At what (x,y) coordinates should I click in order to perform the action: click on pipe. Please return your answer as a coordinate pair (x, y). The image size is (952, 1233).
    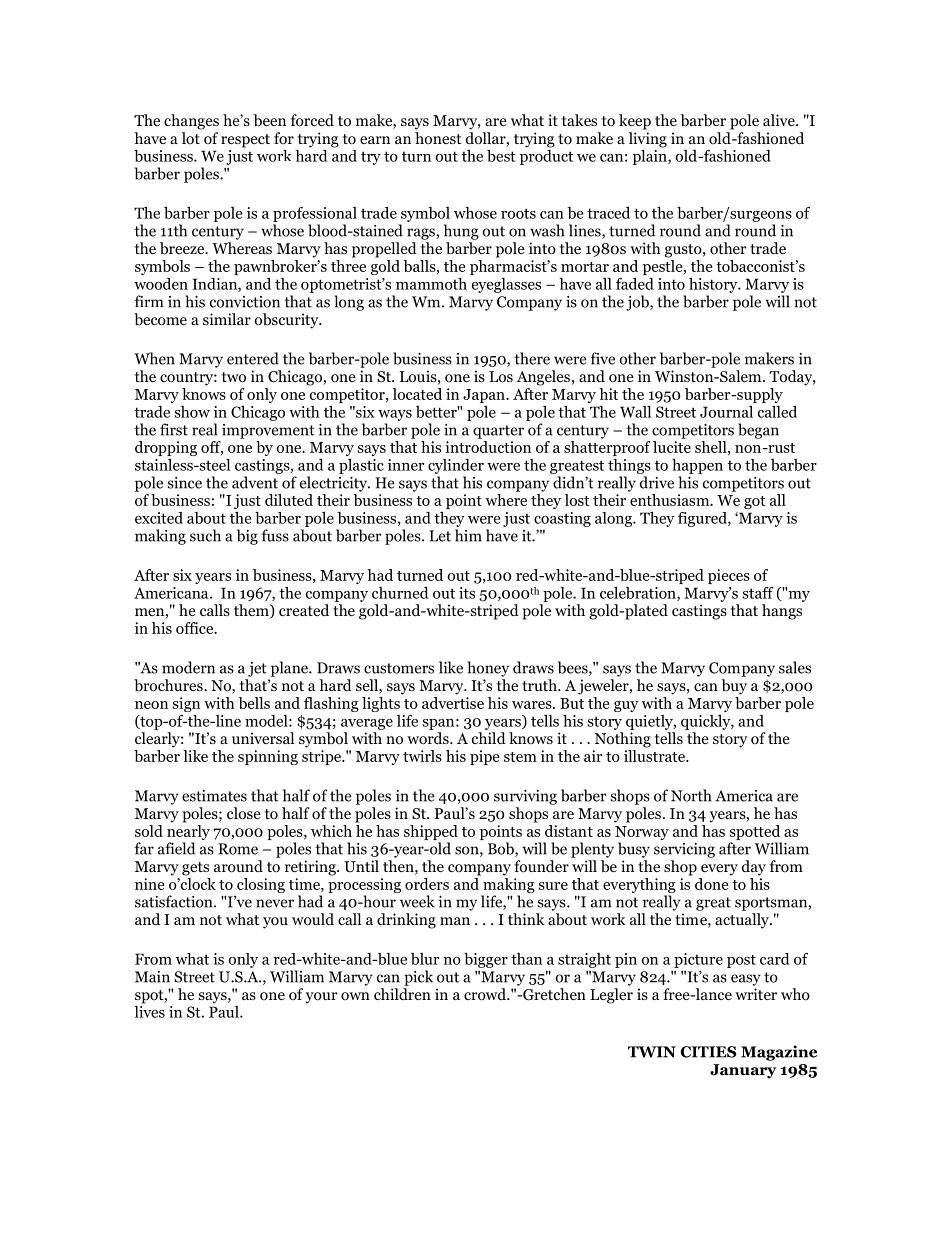
    Looking at the image, I should click on (484, 757).
